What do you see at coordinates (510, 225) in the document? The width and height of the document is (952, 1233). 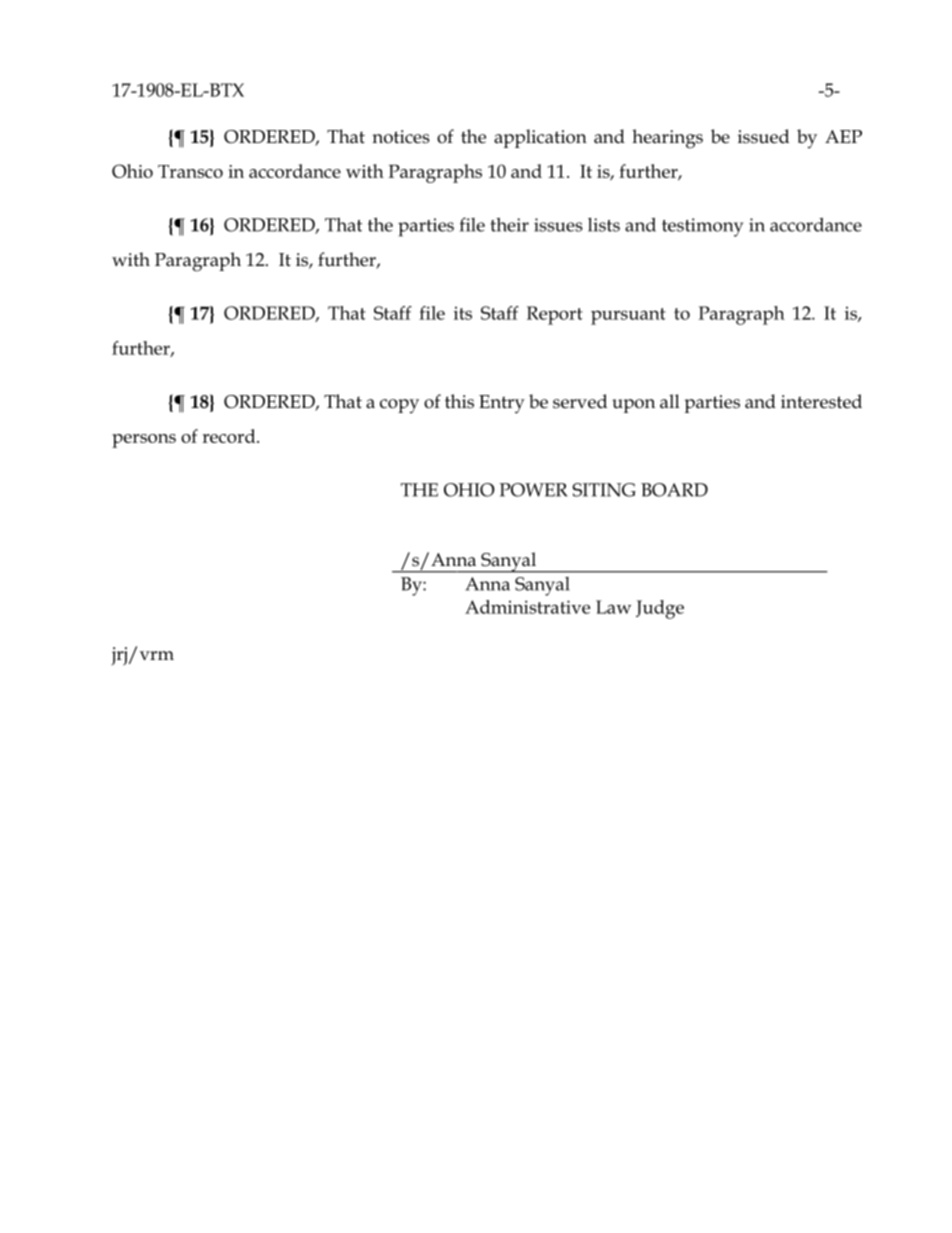 I see `their` at bounding box center [510, 225].
